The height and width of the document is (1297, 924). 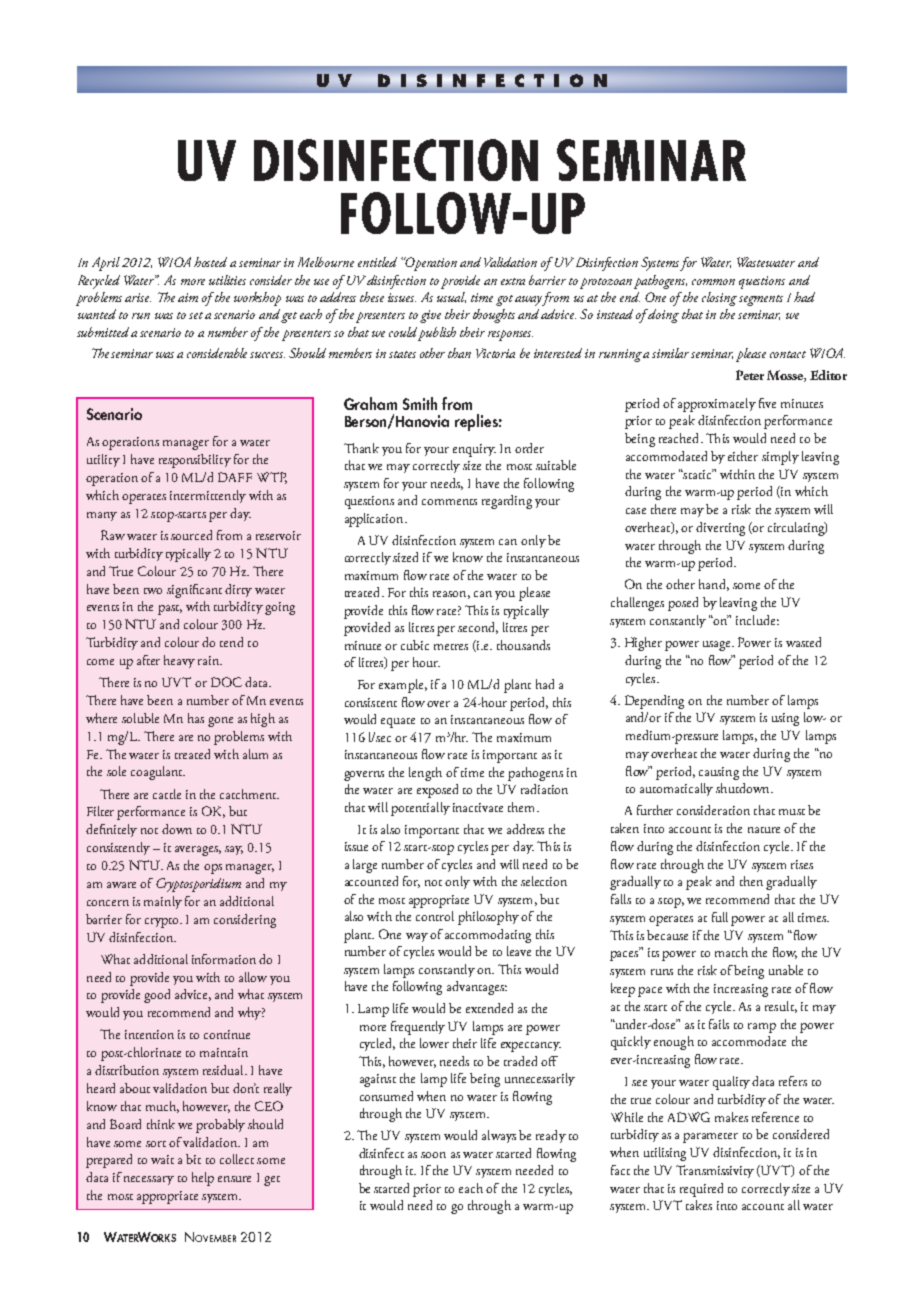 I want to click on has, so click(x=196, y=718).
